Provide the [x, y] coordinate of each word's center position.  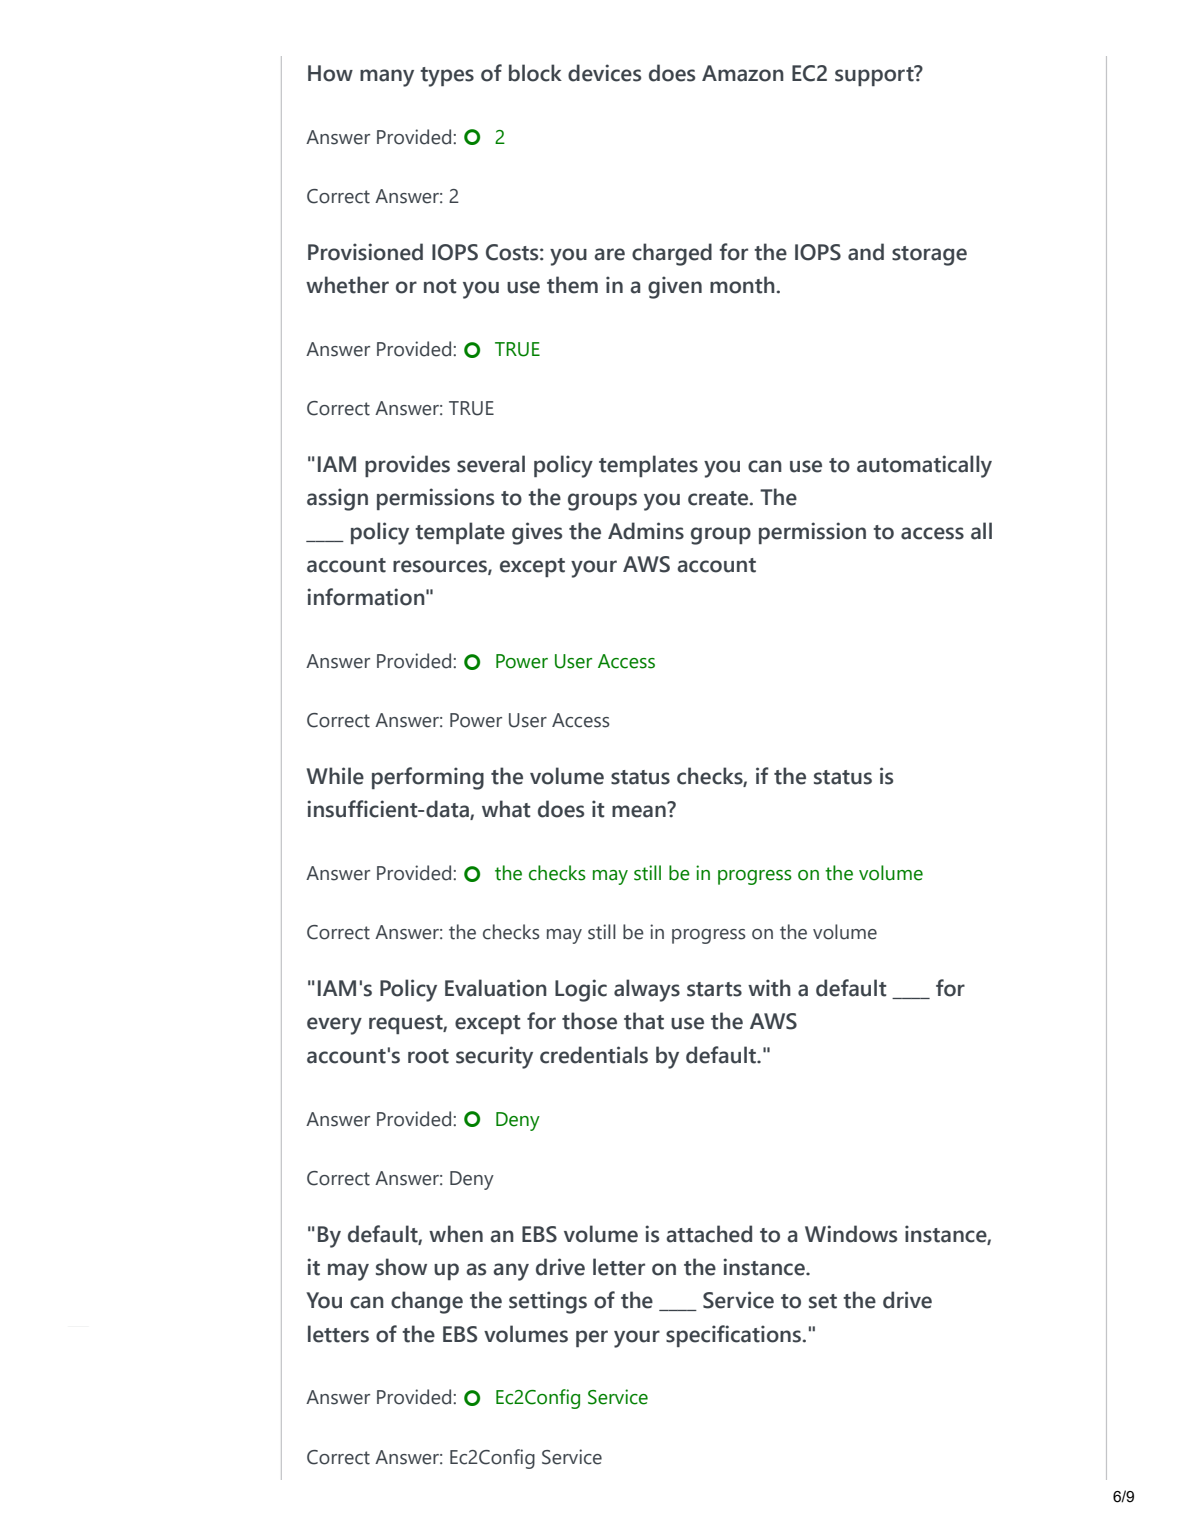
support [875, 75]
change [427, 1302]
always [647, 990]
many [387, 78]
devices [604, 73]
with [769, 988]
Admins [646, 531]
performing [428, 778]
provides [407, 466]
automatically [924, 466]
